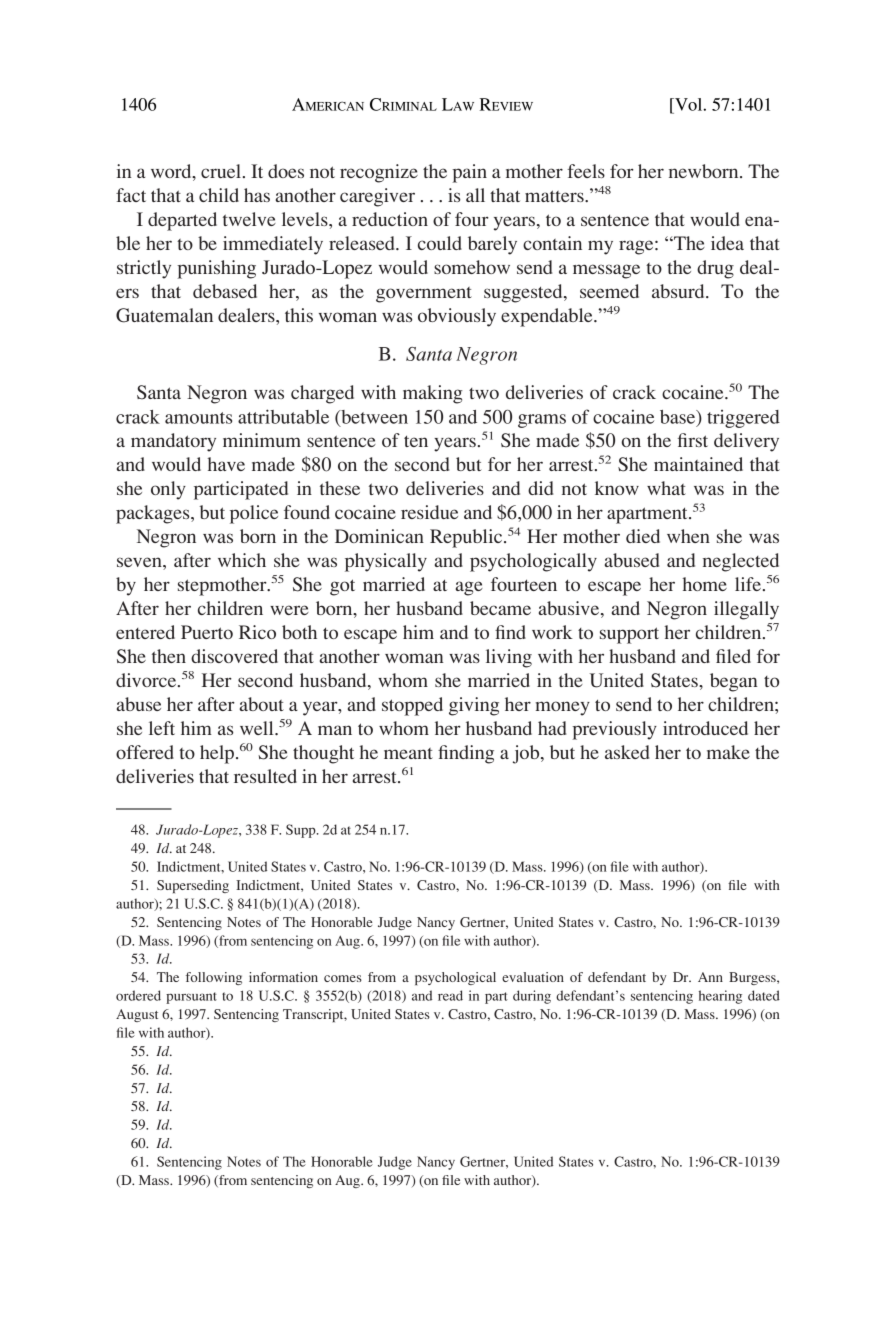  Describe the element at coordinates (265, 776) in the screenshot. I see `resulted` at that location.
